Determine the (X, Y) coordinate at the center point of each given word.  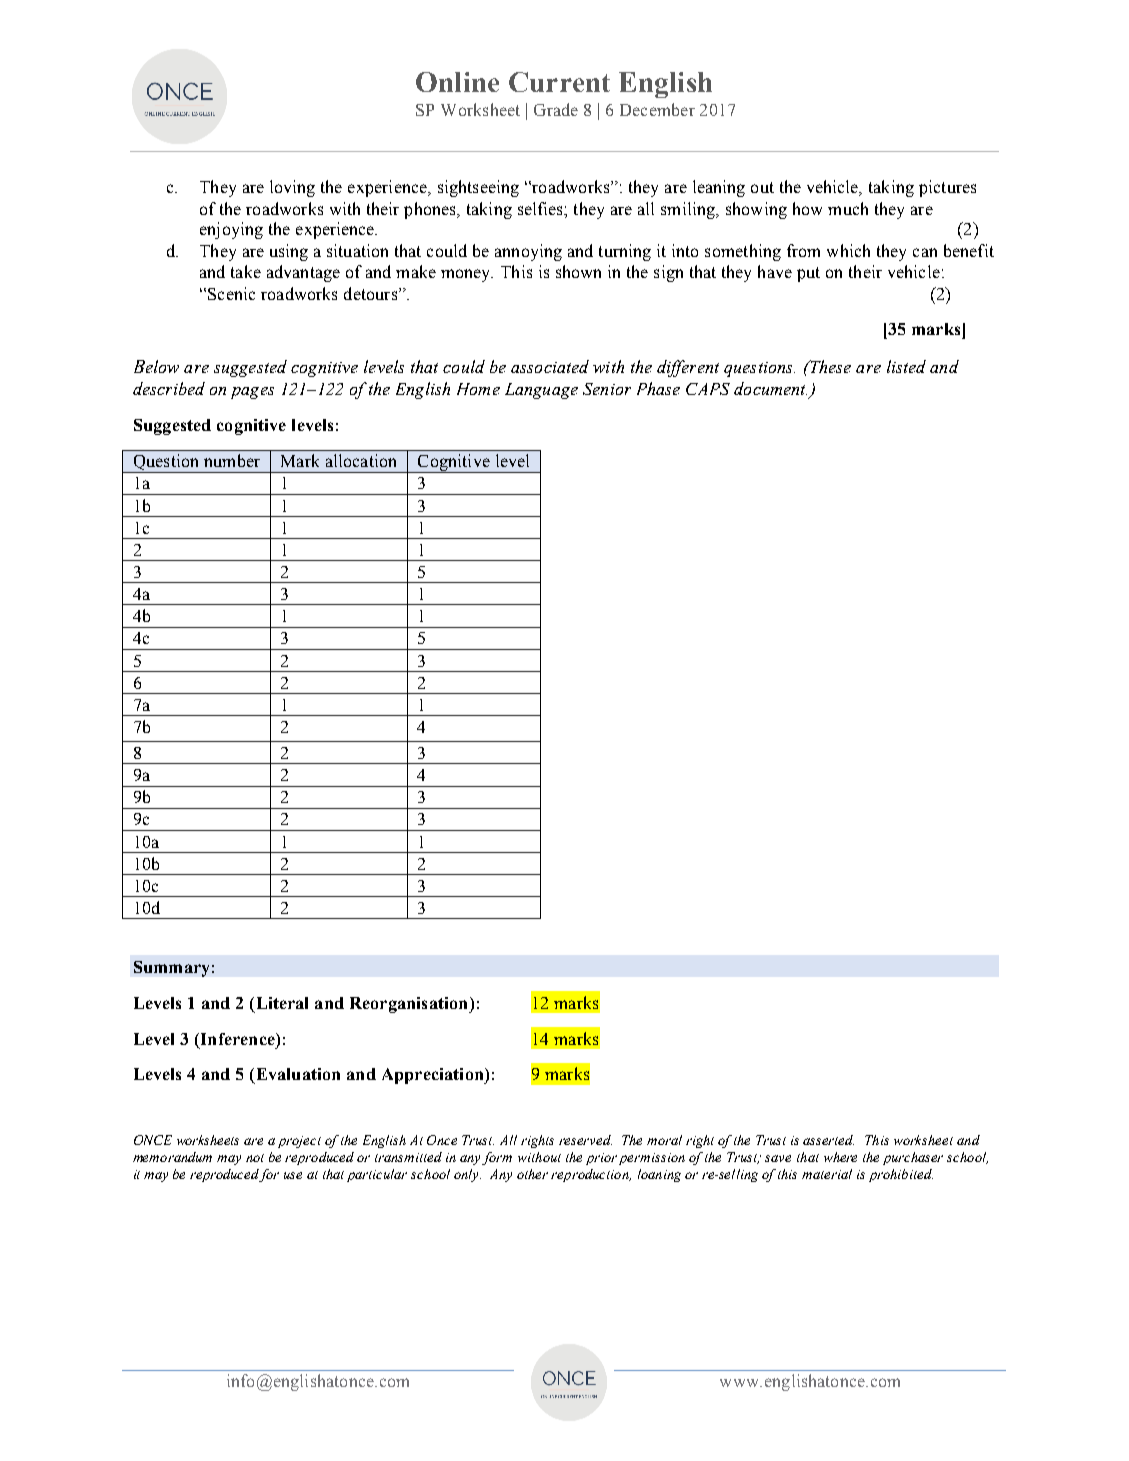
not (255, 1158)
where (840, 1157)
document (770, 388)
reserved (585, 1140)
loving (292, 188)
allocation (361, 460)
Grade (556, 109)
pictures (947, 188)
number (232, 460)
